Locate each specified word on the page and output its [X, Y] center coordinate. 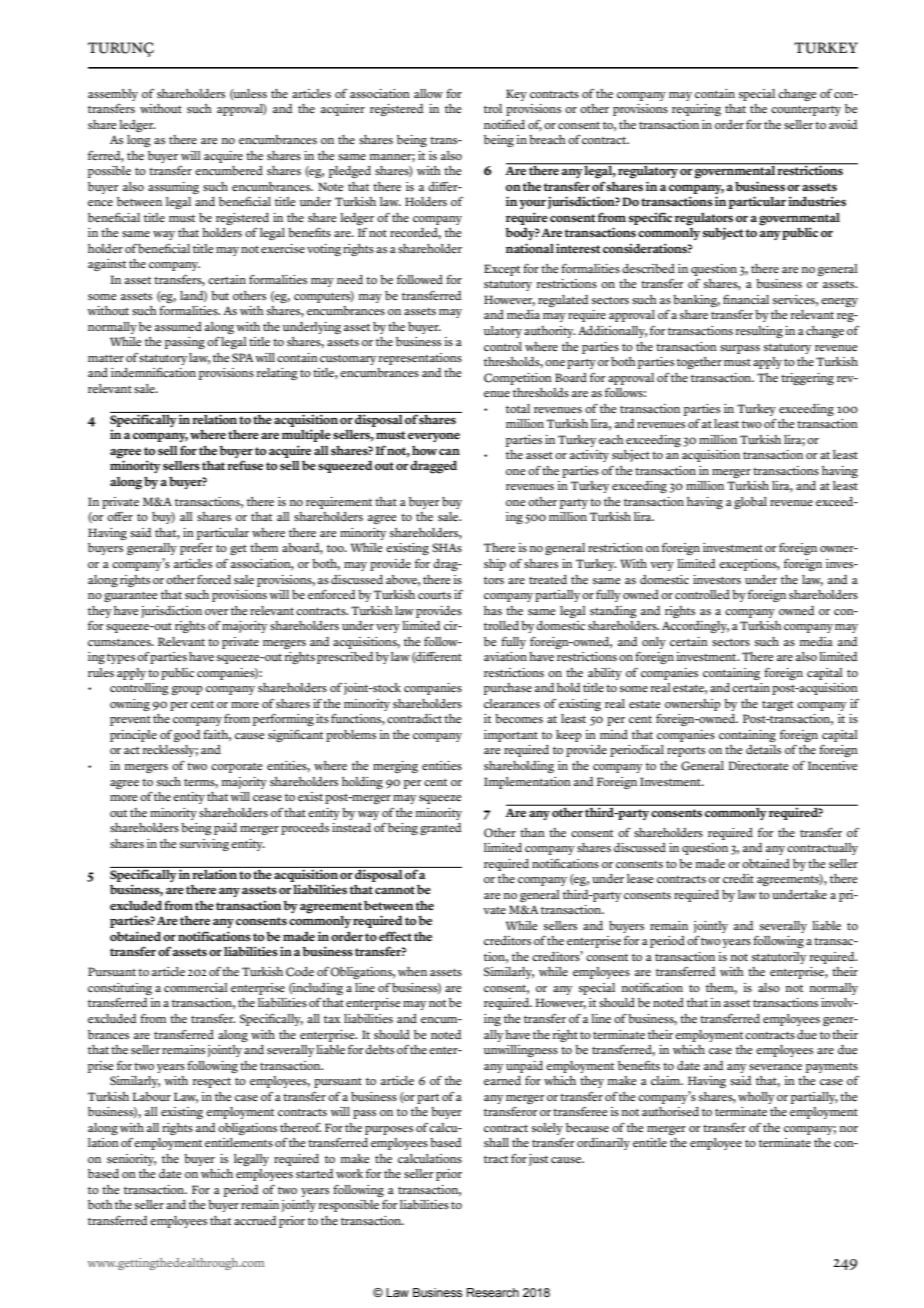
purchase [508, 689]
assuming [173, 188]
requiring [696, 110]
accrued [255, 1220]
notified [504, 124]
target [777, 706]
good [187, 736]
